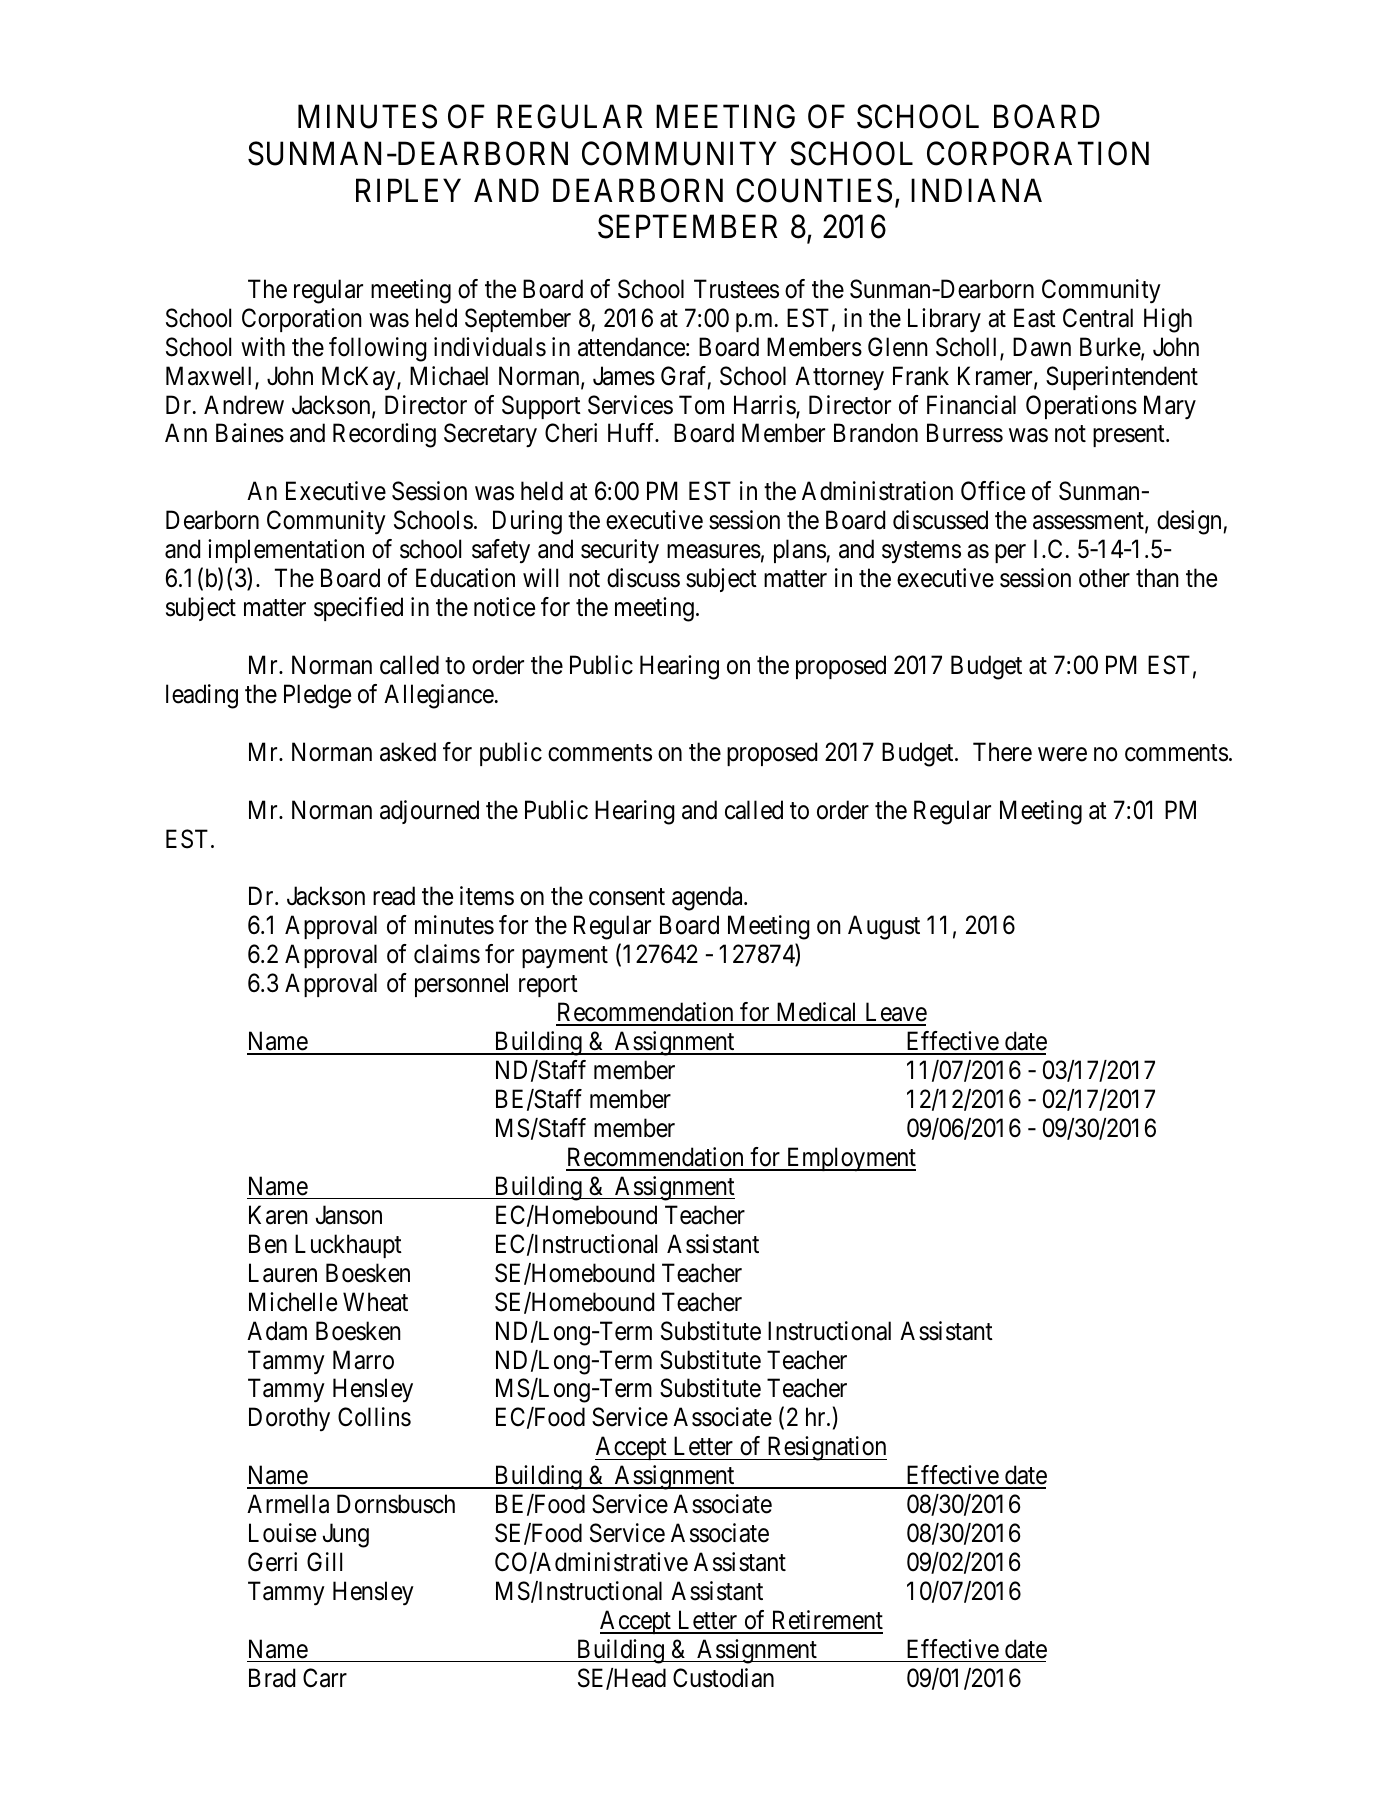  I want to click on implementation, so click(286, 551).
